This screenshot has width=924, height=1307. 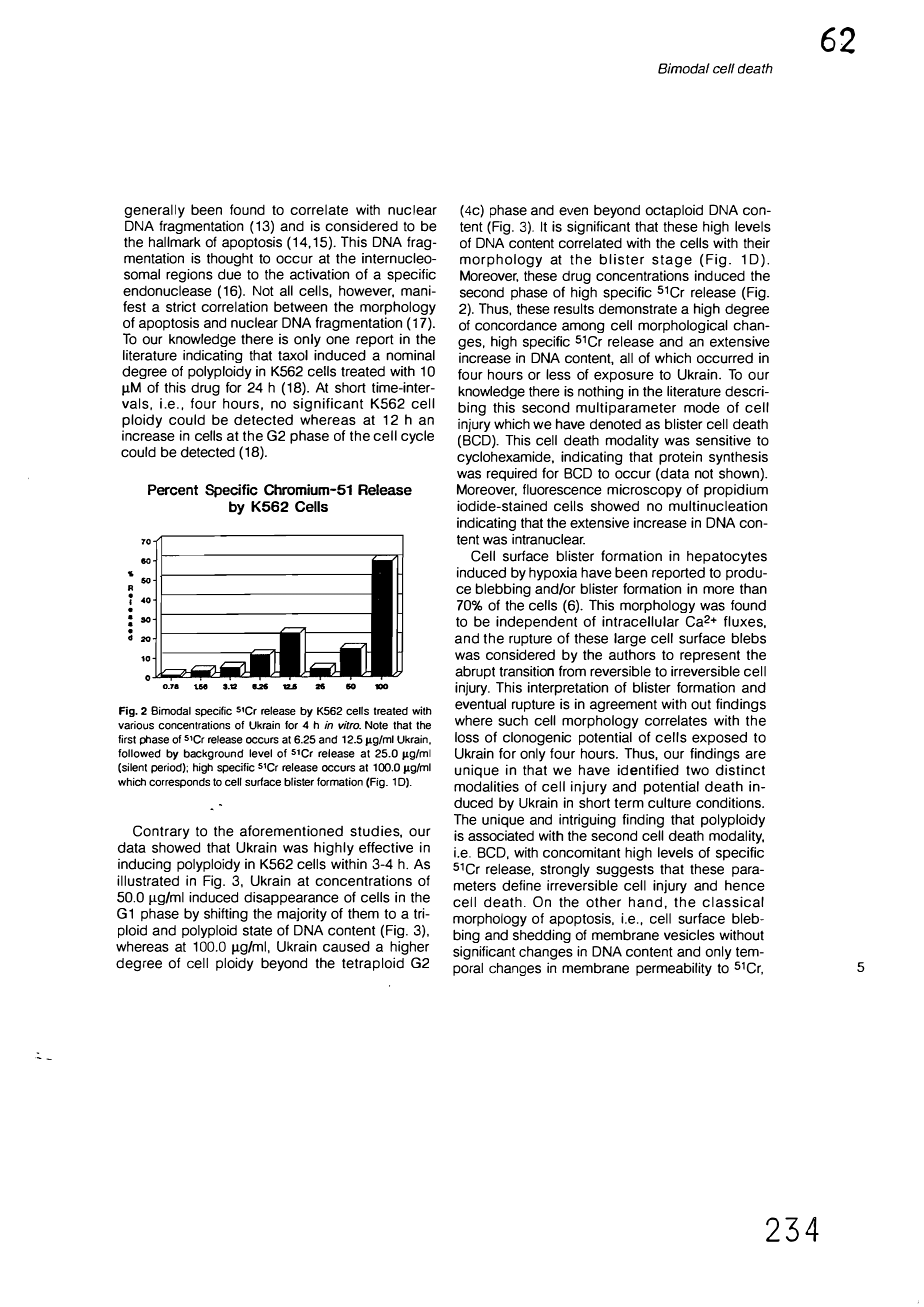 I want to click on morphological, so click(x=683, y=326).
